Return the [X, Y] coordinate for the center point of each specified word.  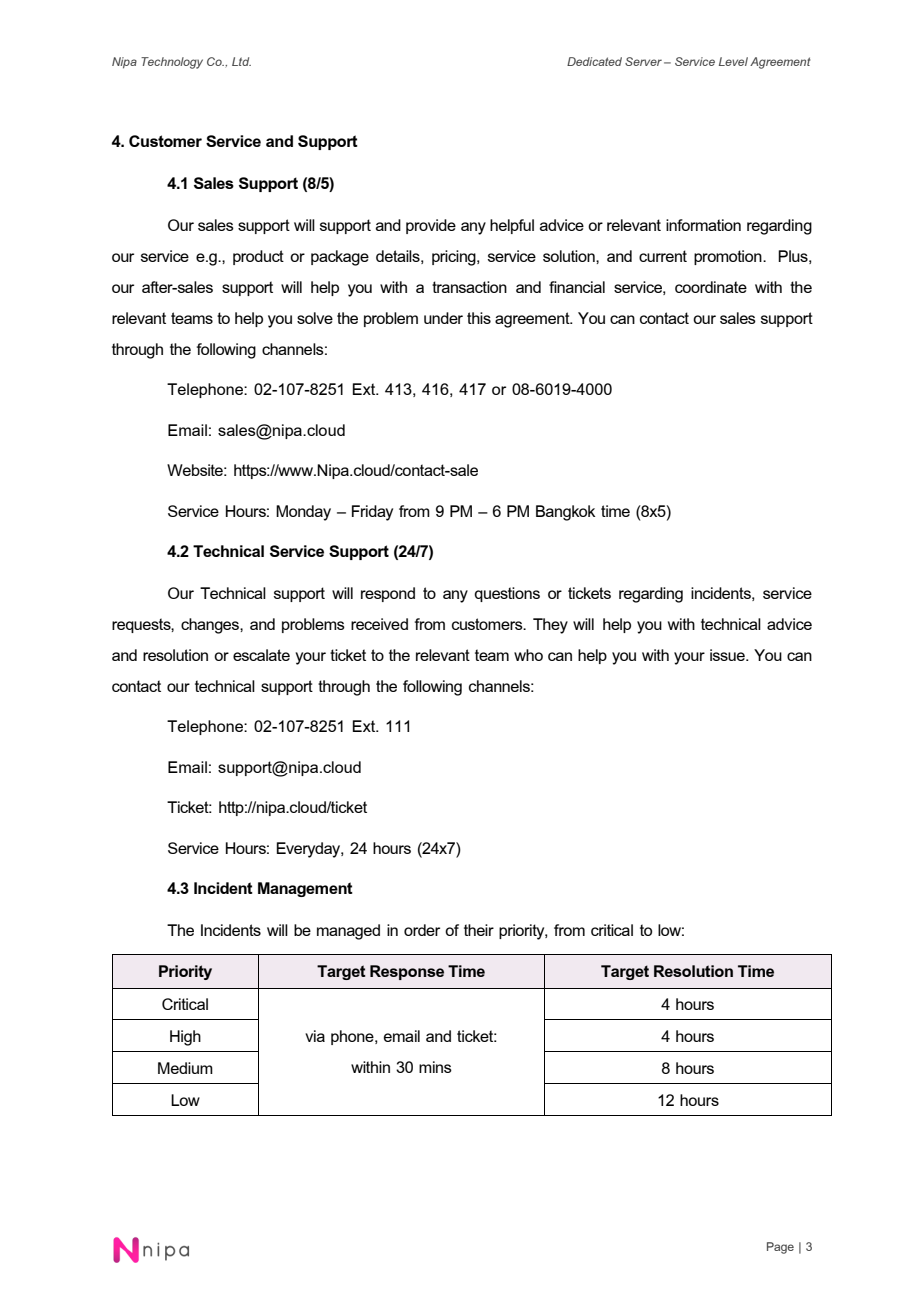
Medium [185, 1068]
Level [733, 61]
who [528, 655]
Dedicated [594, 61]
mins [435, 1067]
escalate [261, 655]
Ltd [241, 61]
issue [728, 655]
